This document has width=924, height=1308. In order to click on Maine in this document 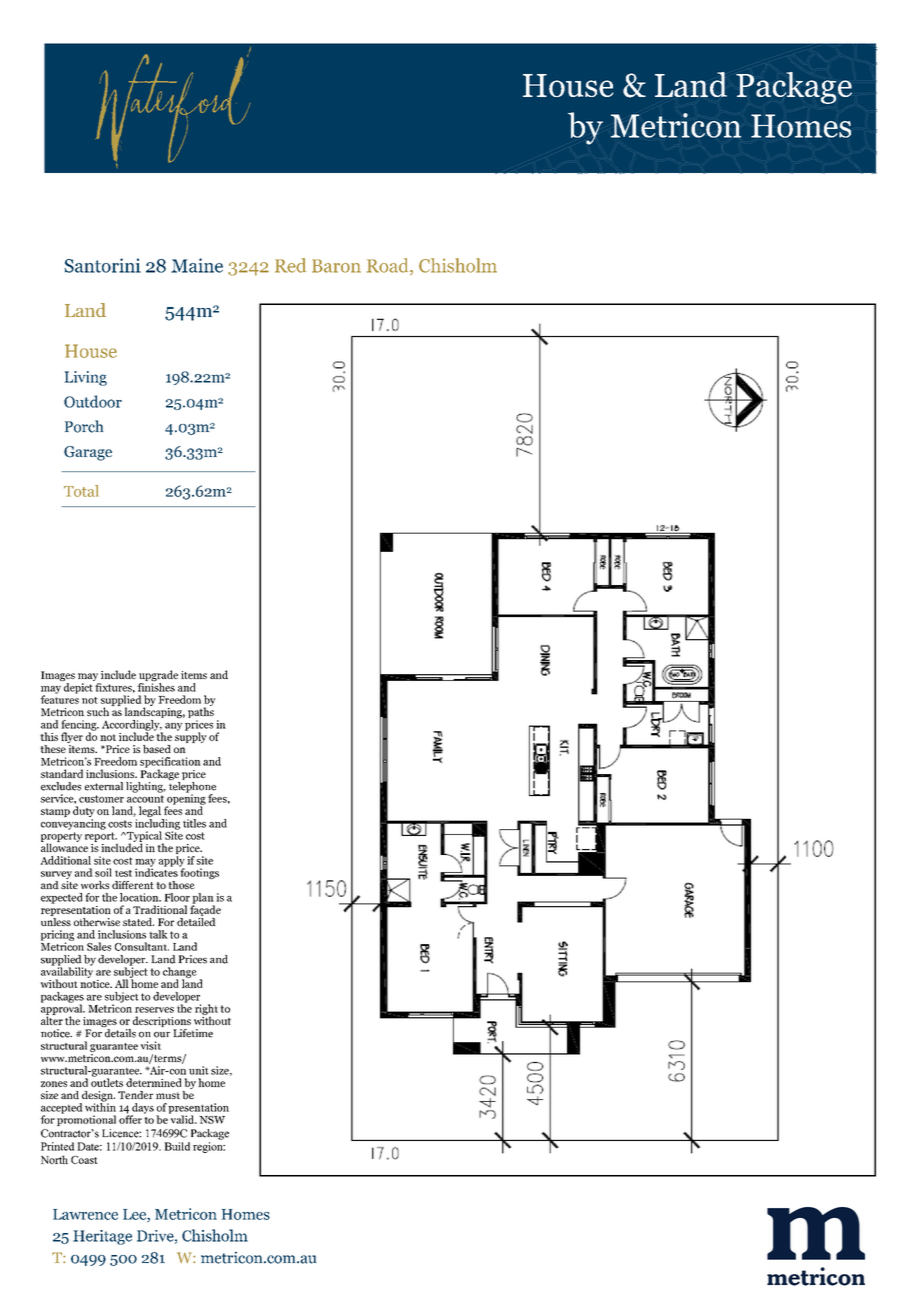, I will do `click(197, 265)`.
